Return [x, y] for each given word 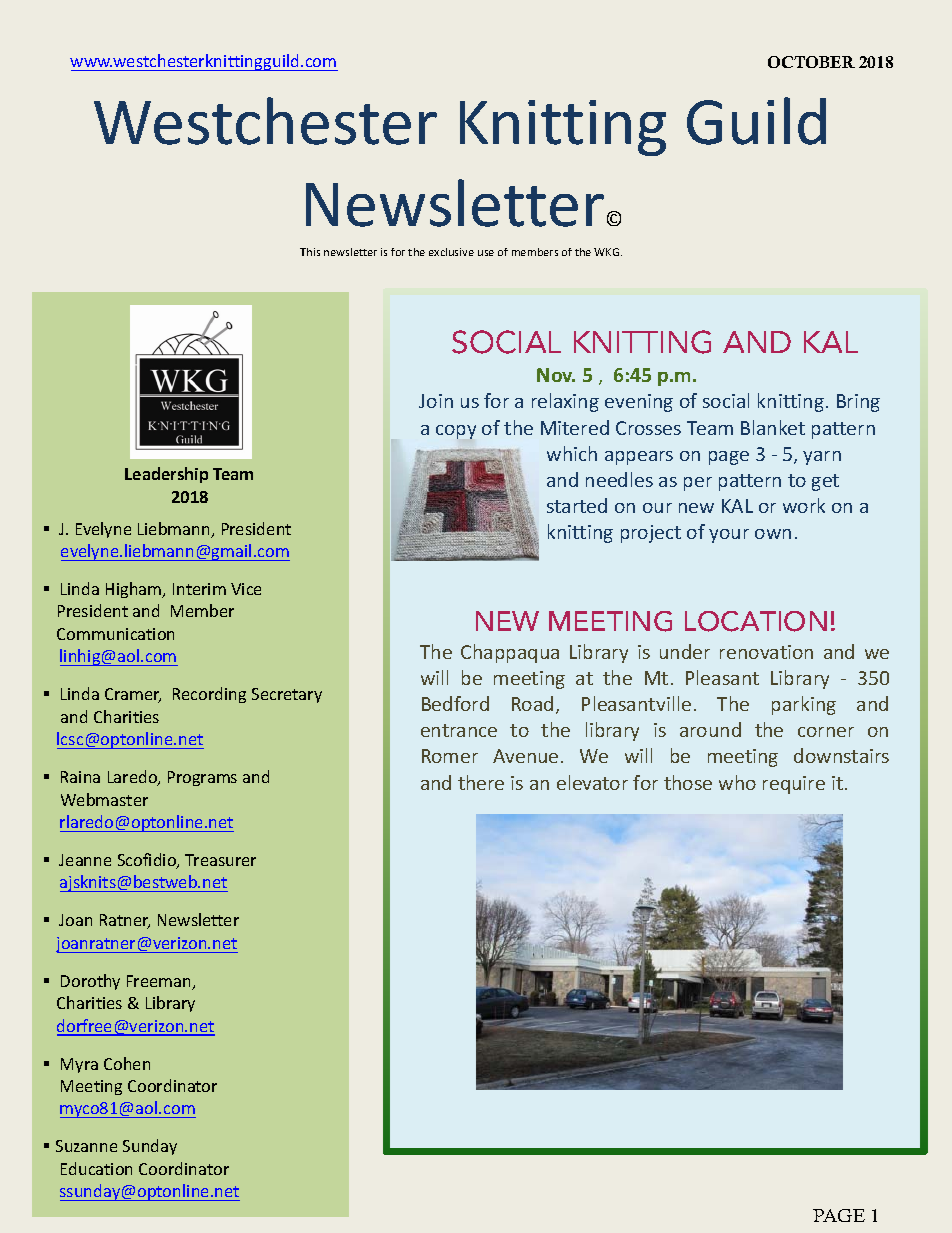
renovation [766, 652]
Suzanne [86, 1146]
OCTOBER [811, 62]
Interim [199, 589]
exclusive [451, 252]
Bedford [455, 703]
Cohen [127, 1063]
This [310, 252]
